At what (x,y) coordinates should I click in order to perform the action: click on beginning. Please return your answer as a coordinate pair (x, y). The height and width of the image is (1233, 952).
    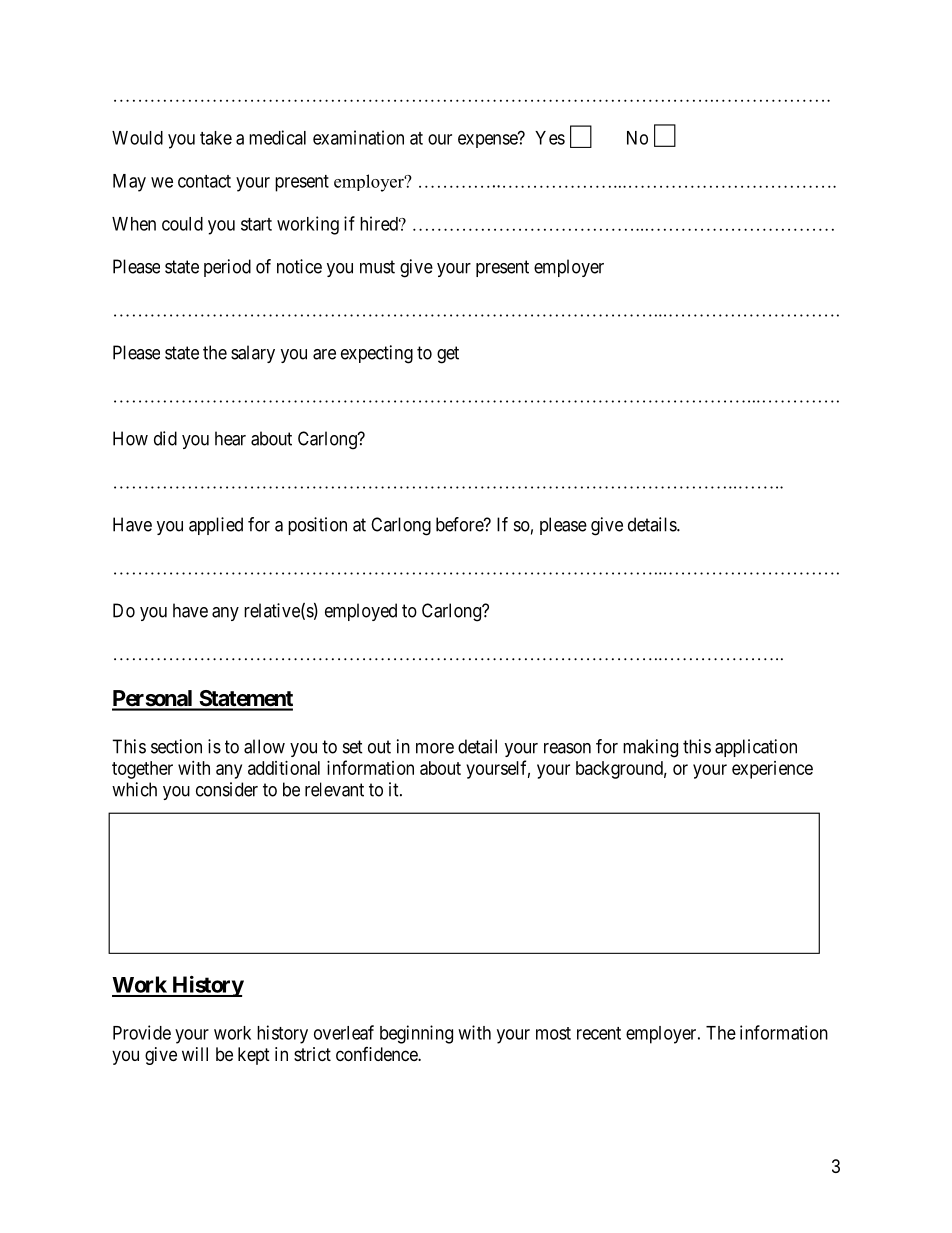
    Looking at the image, I should click on (416, 1034).
